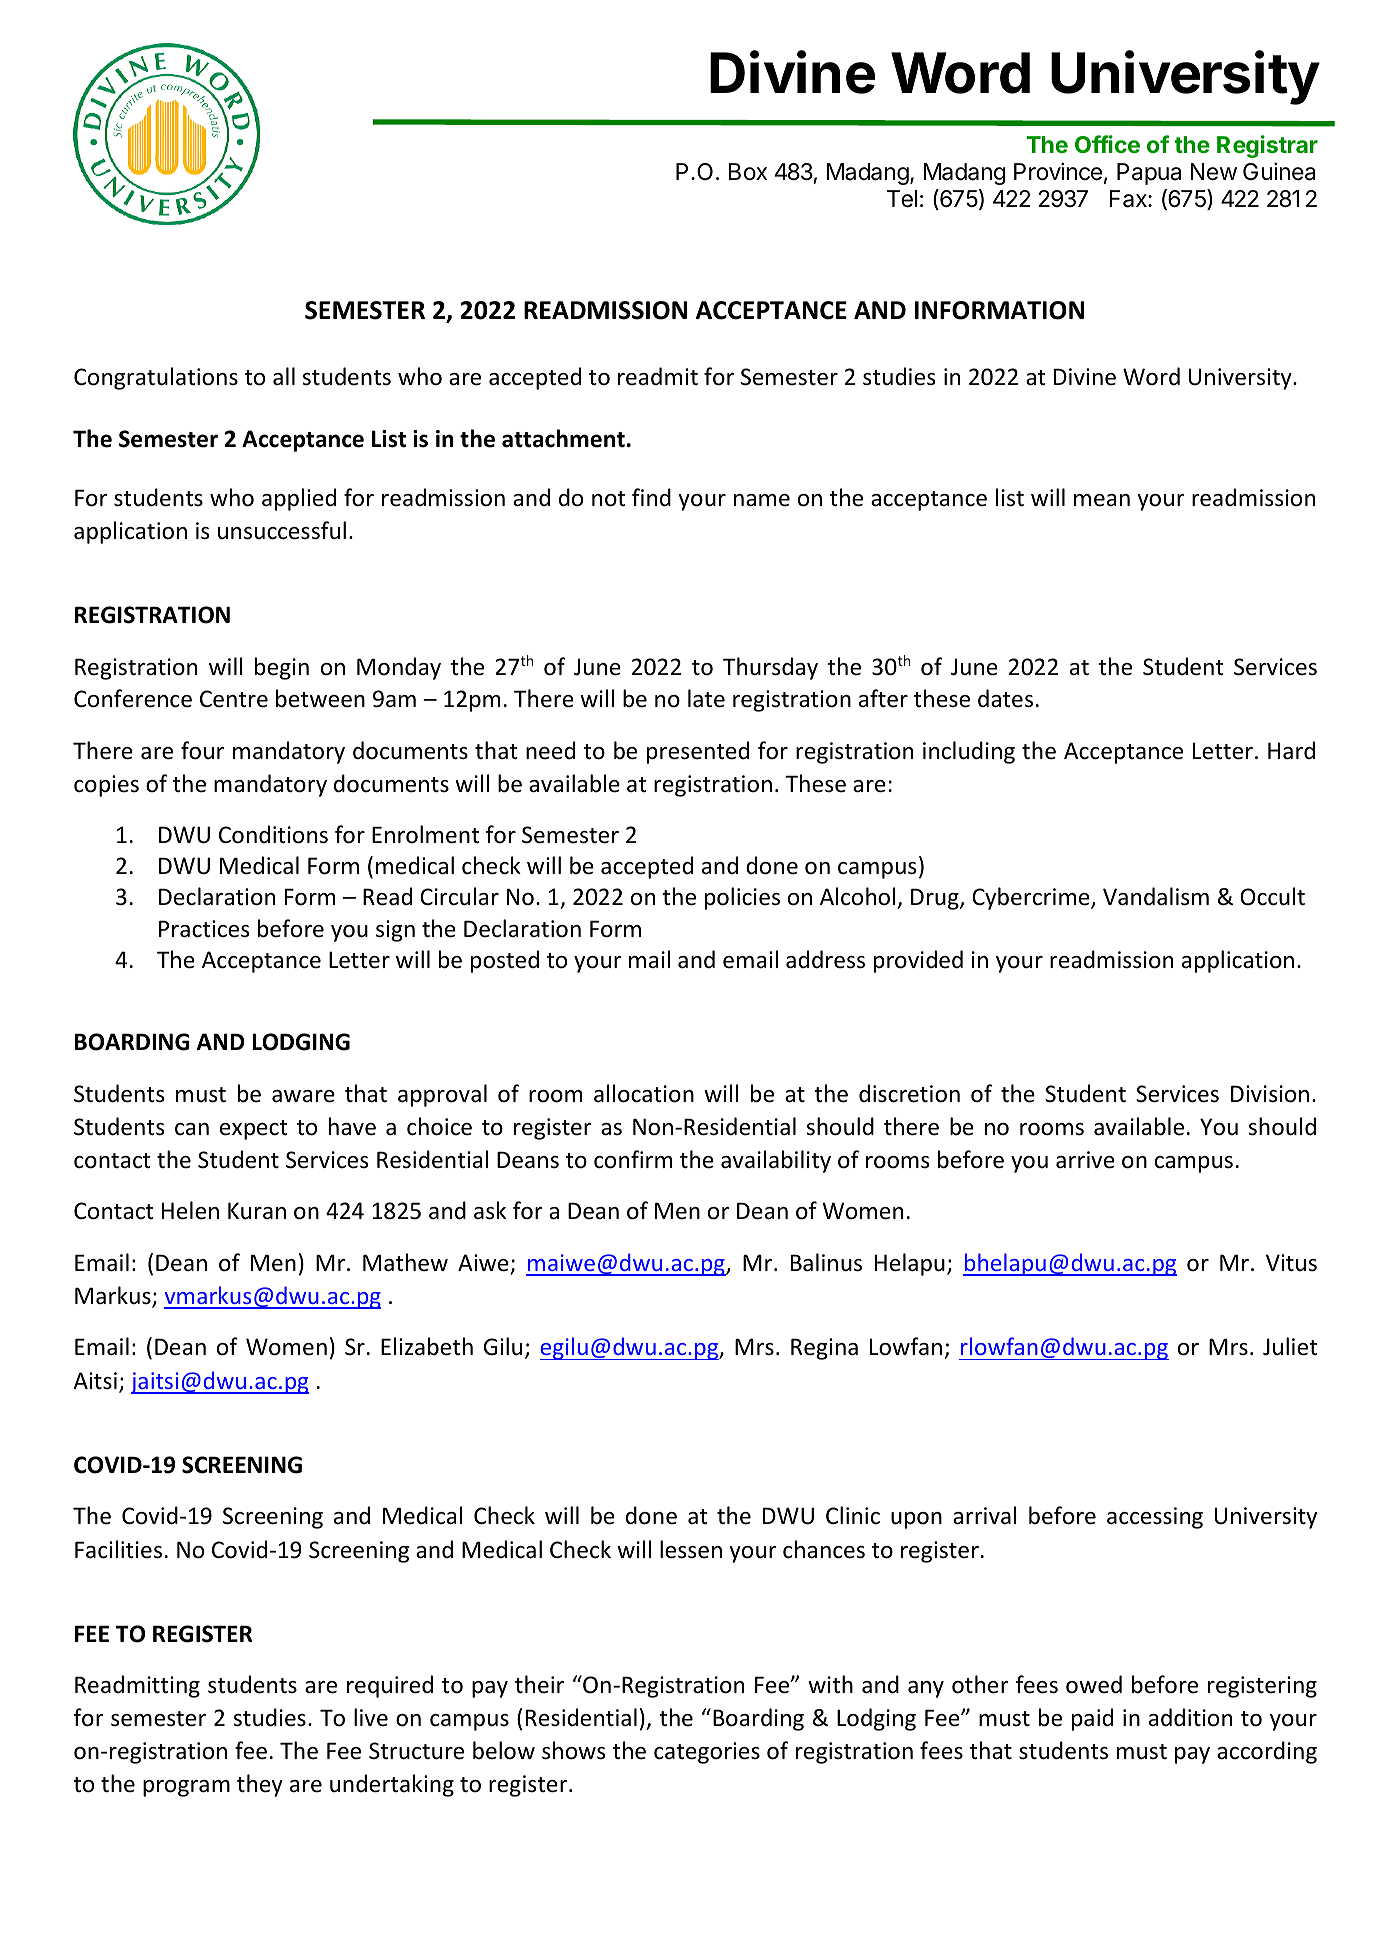  Describe the element at coordinates (190, 1210) in the page. I see `Helen` at that location.
